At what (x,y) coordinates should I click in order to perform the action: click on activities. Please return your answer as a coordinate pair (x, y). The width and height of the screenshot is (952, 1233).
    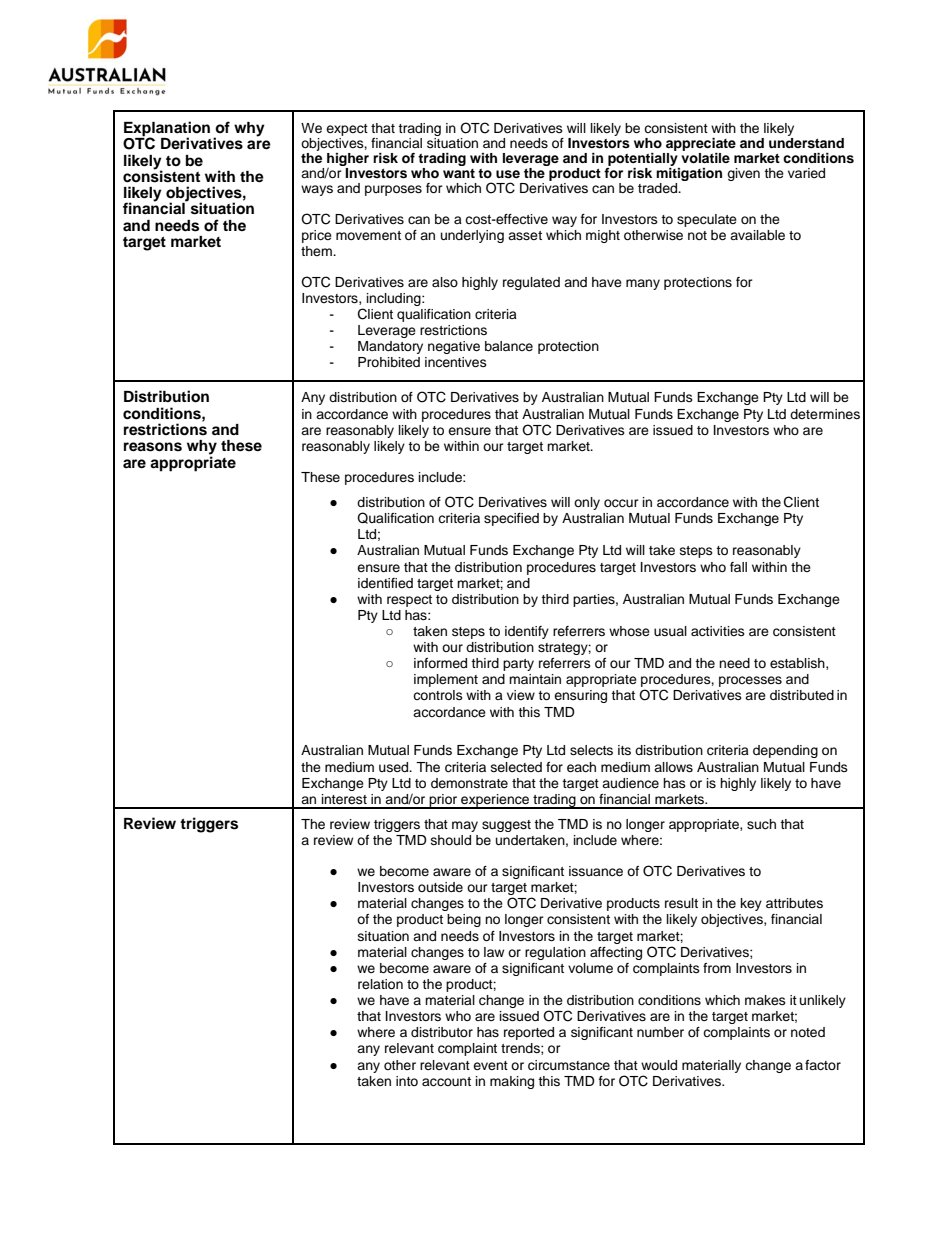
    Looking at the image, I should click on (718, 631).
